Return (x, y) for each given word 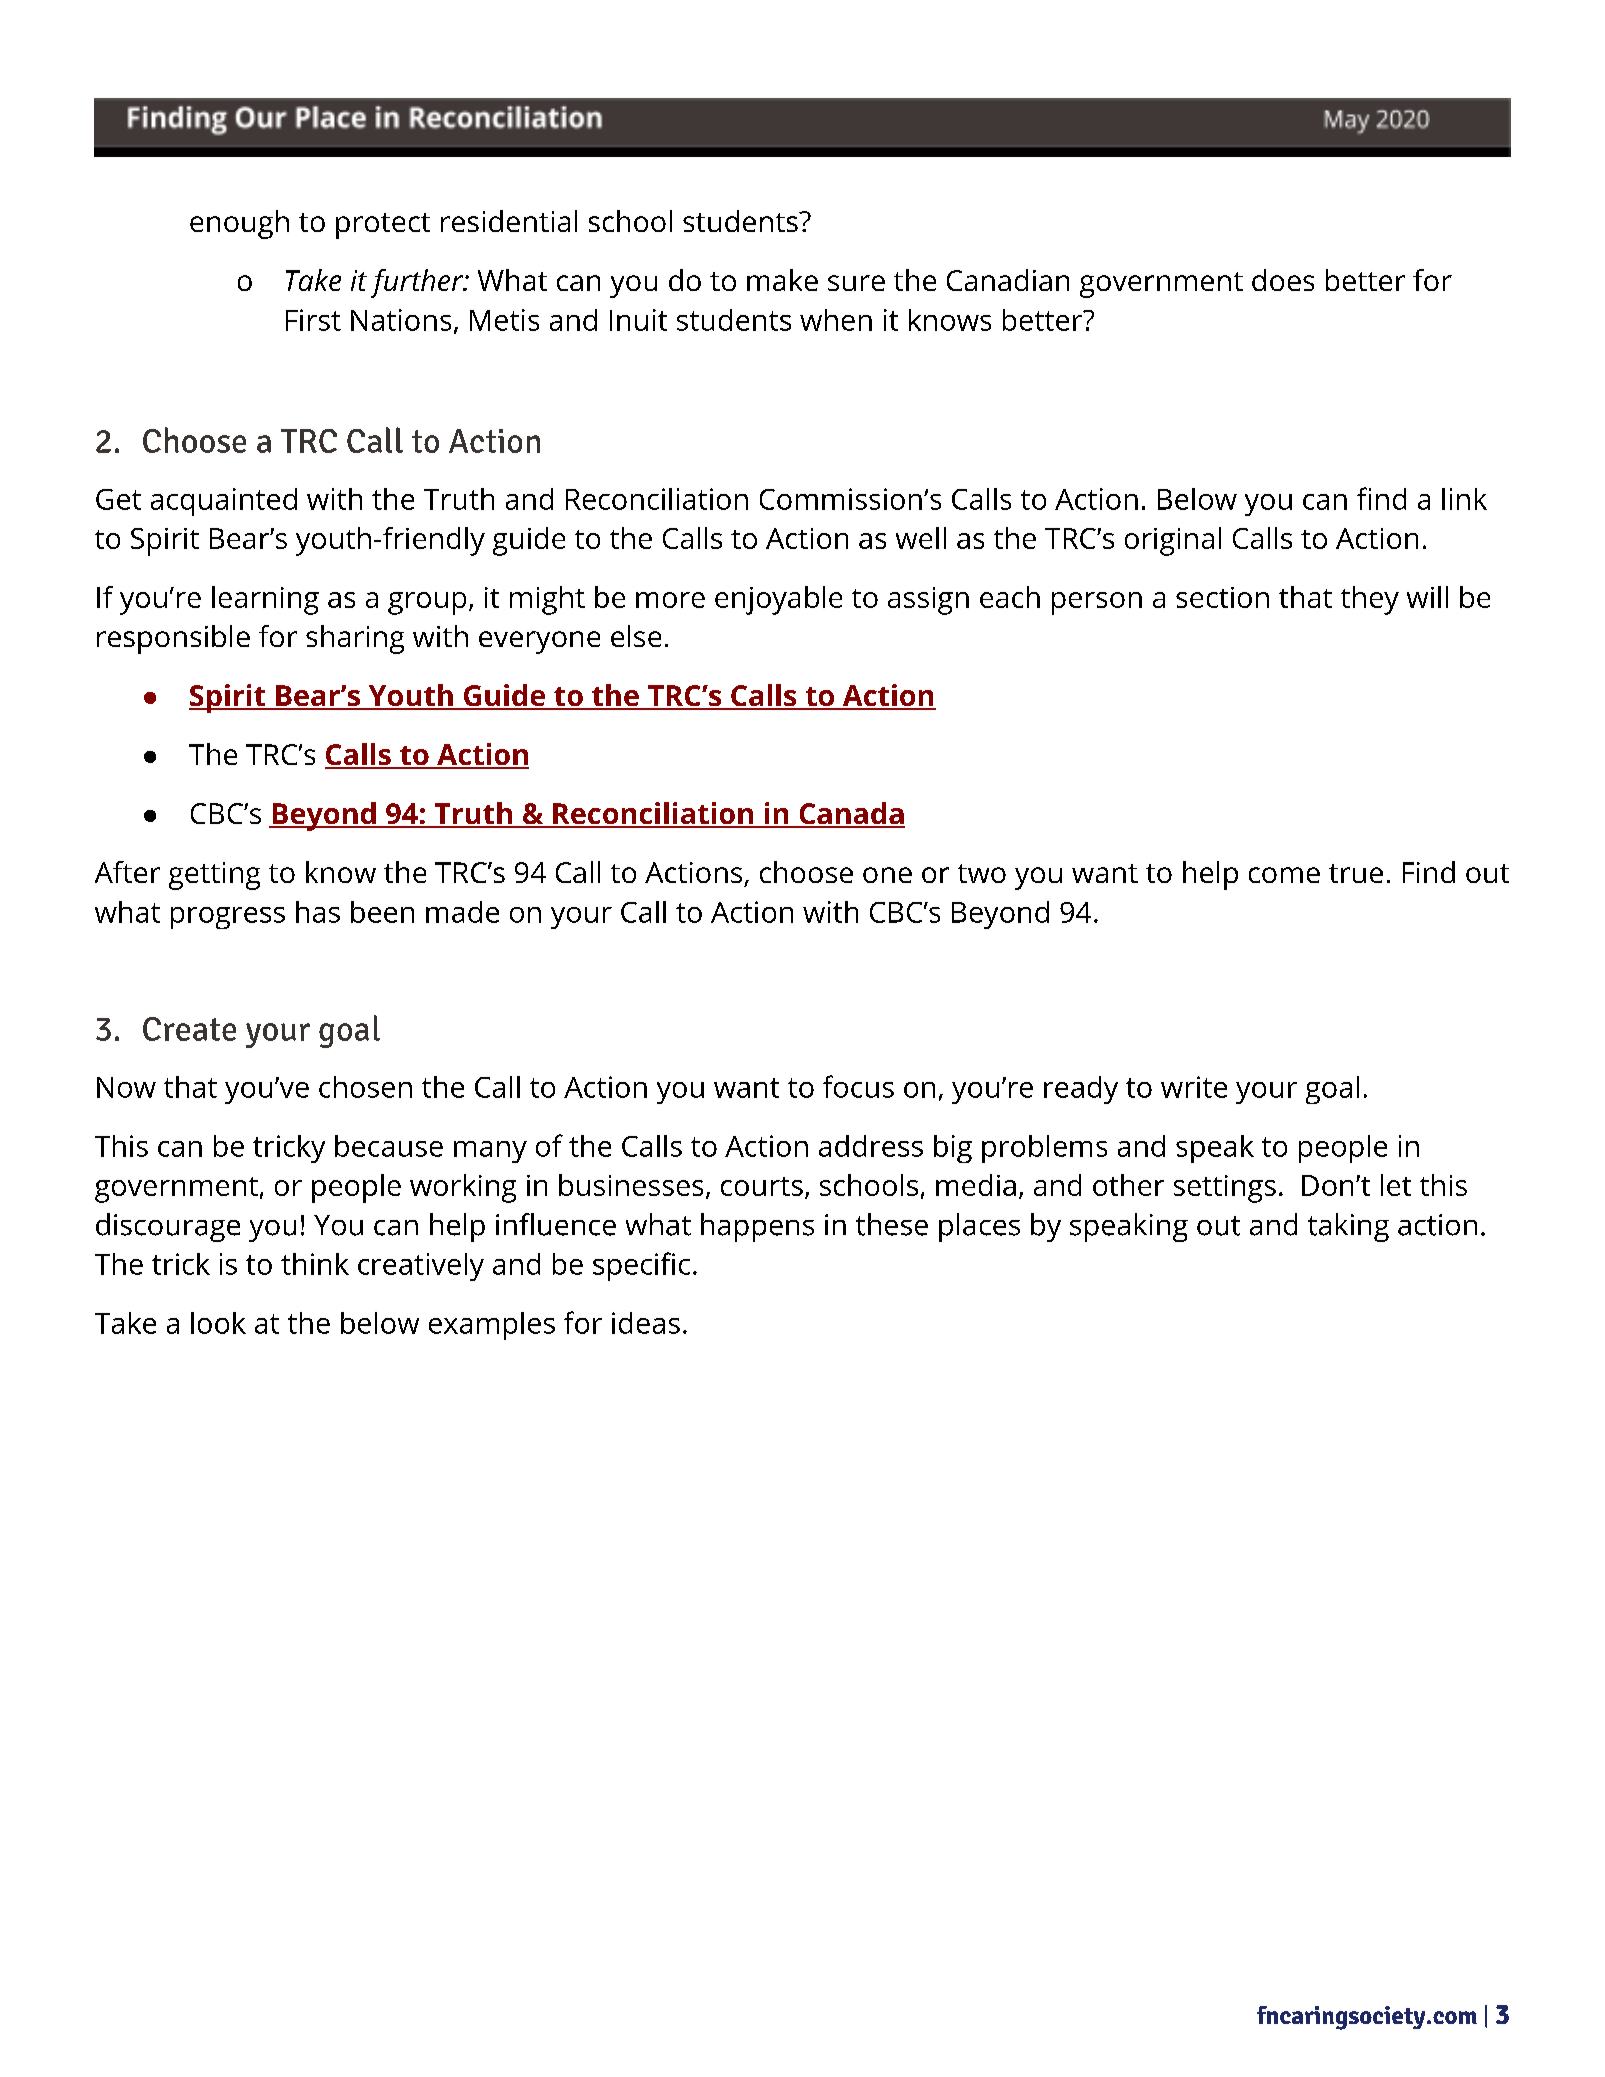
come (1284, 875)
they (1370, 600)
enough (239, 224)
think (315, 1264)
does (1283, 280)
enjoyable (778, 600)
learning (265, 600)
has (318, 912)
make (782, 280)
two (982, 873)
